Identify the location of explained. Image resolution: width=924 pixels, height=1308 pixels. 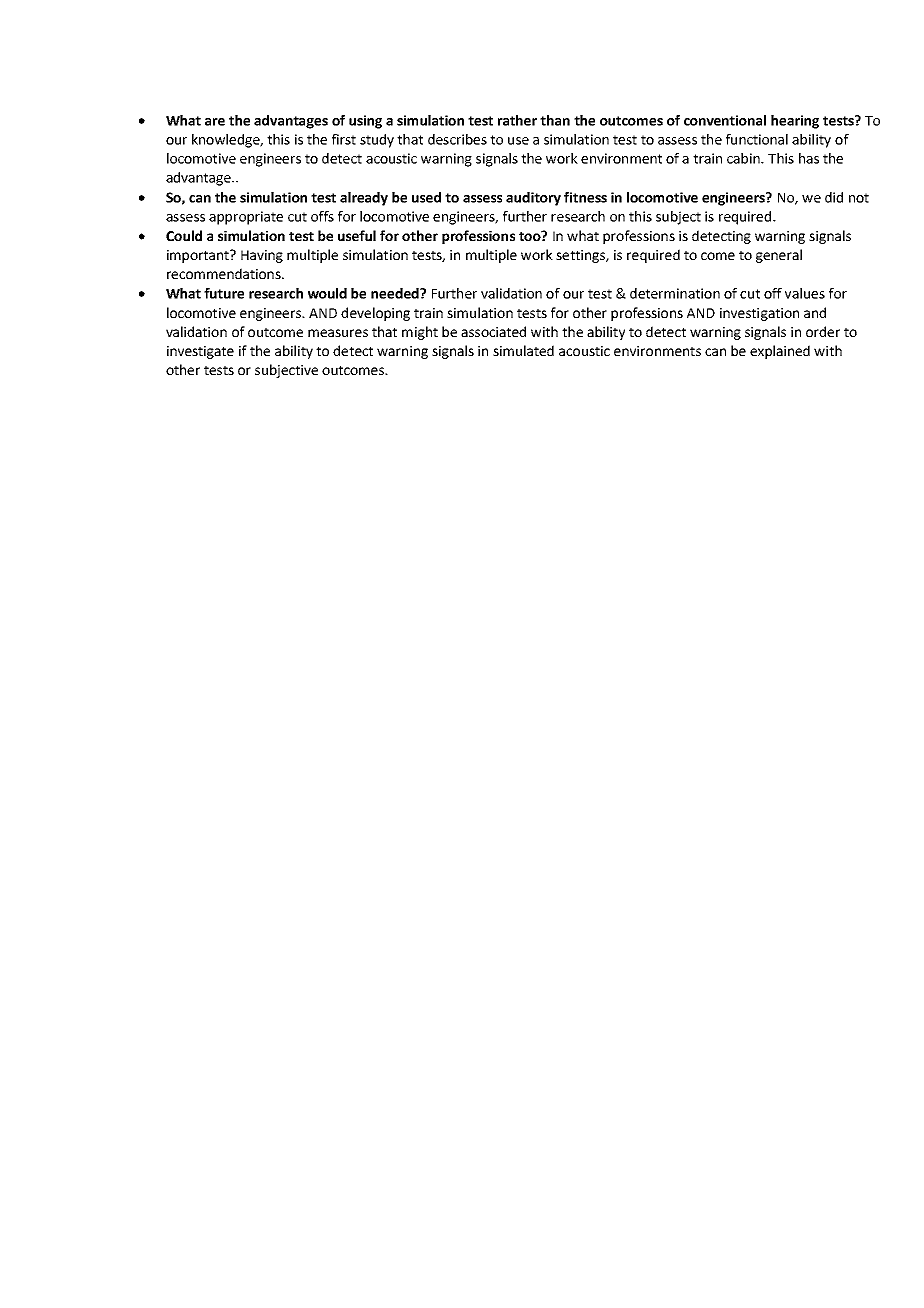
(780, 352).
